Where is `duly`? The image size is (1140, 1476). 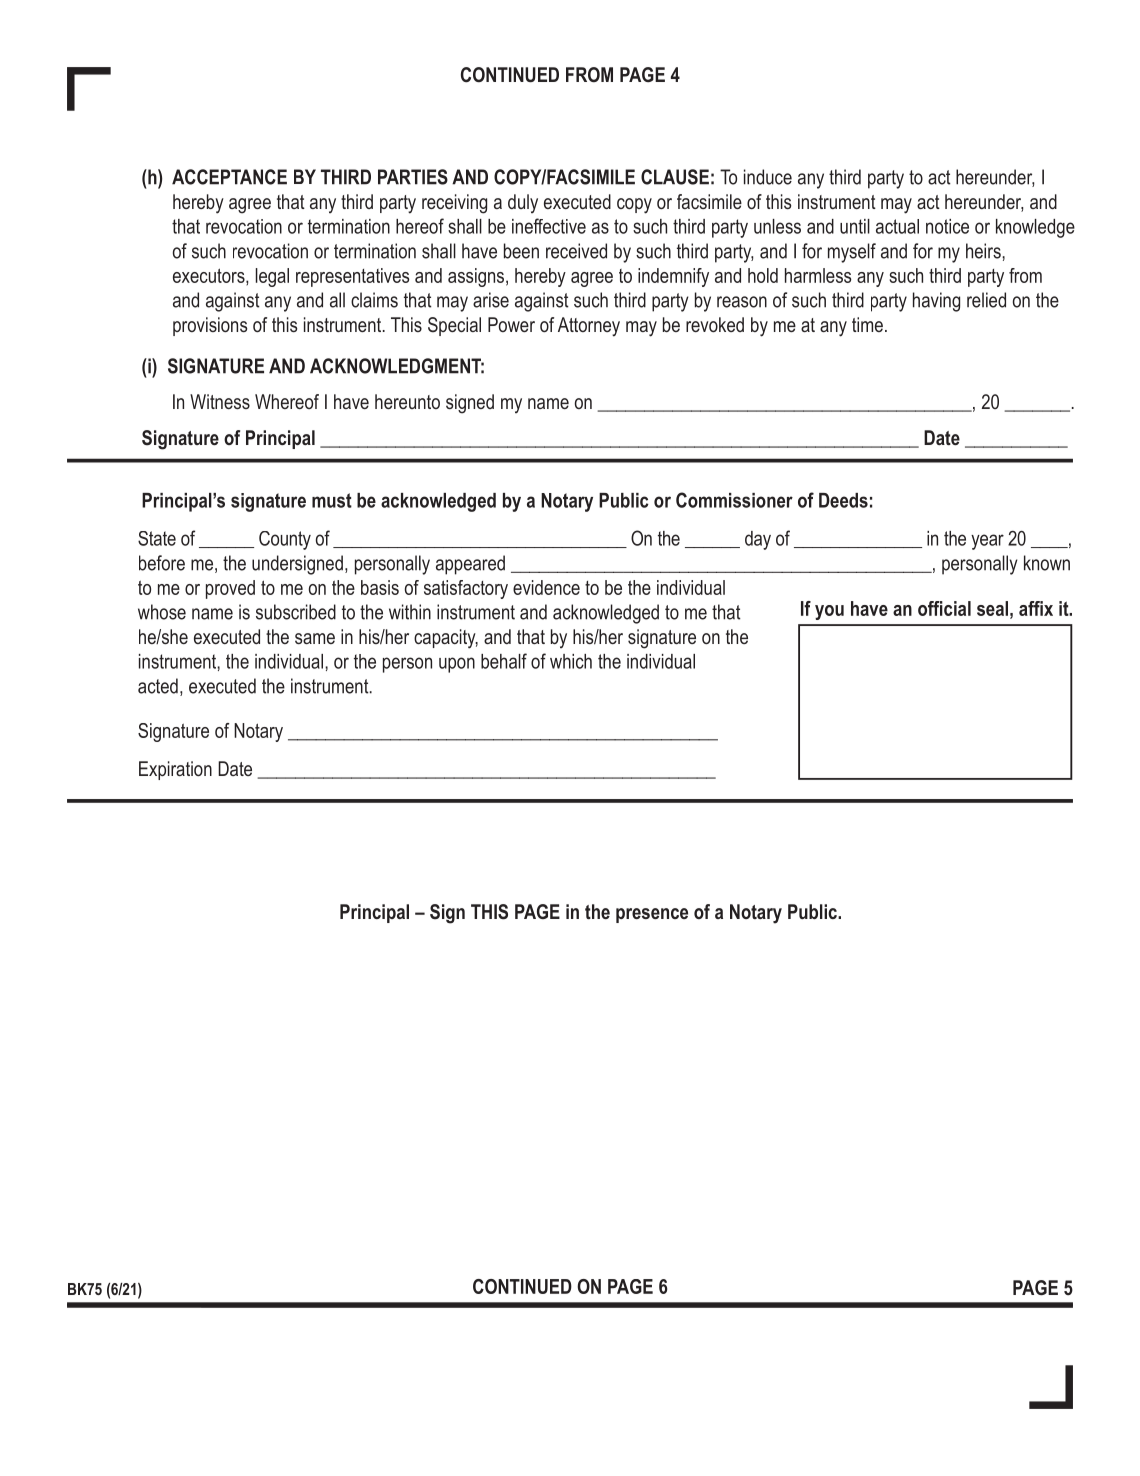 duly is located at coordinates (523, 203).
